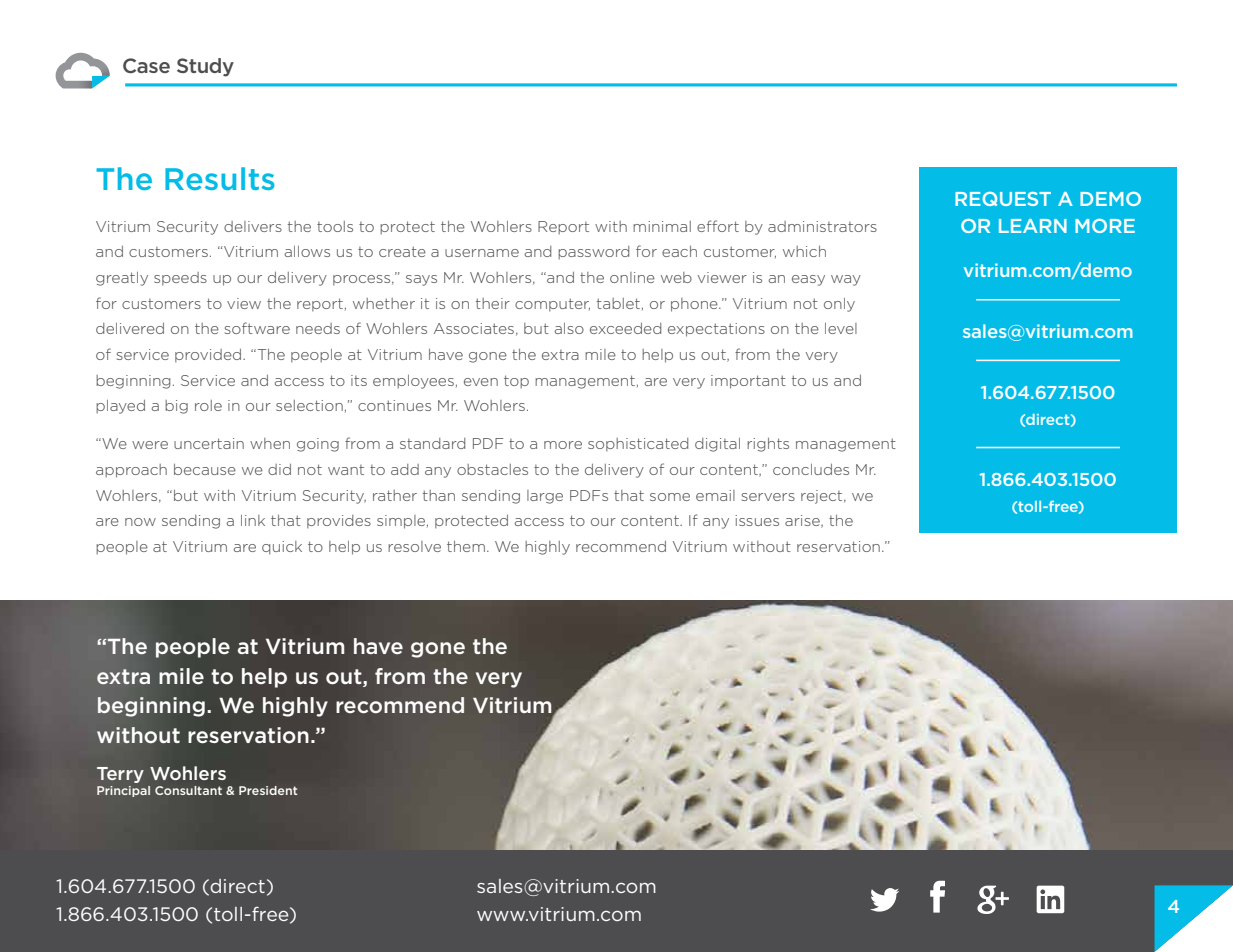 The image size is (1233, 952). Describe the element at coordinates (593, 253) in the page. I see `password` at that location.
